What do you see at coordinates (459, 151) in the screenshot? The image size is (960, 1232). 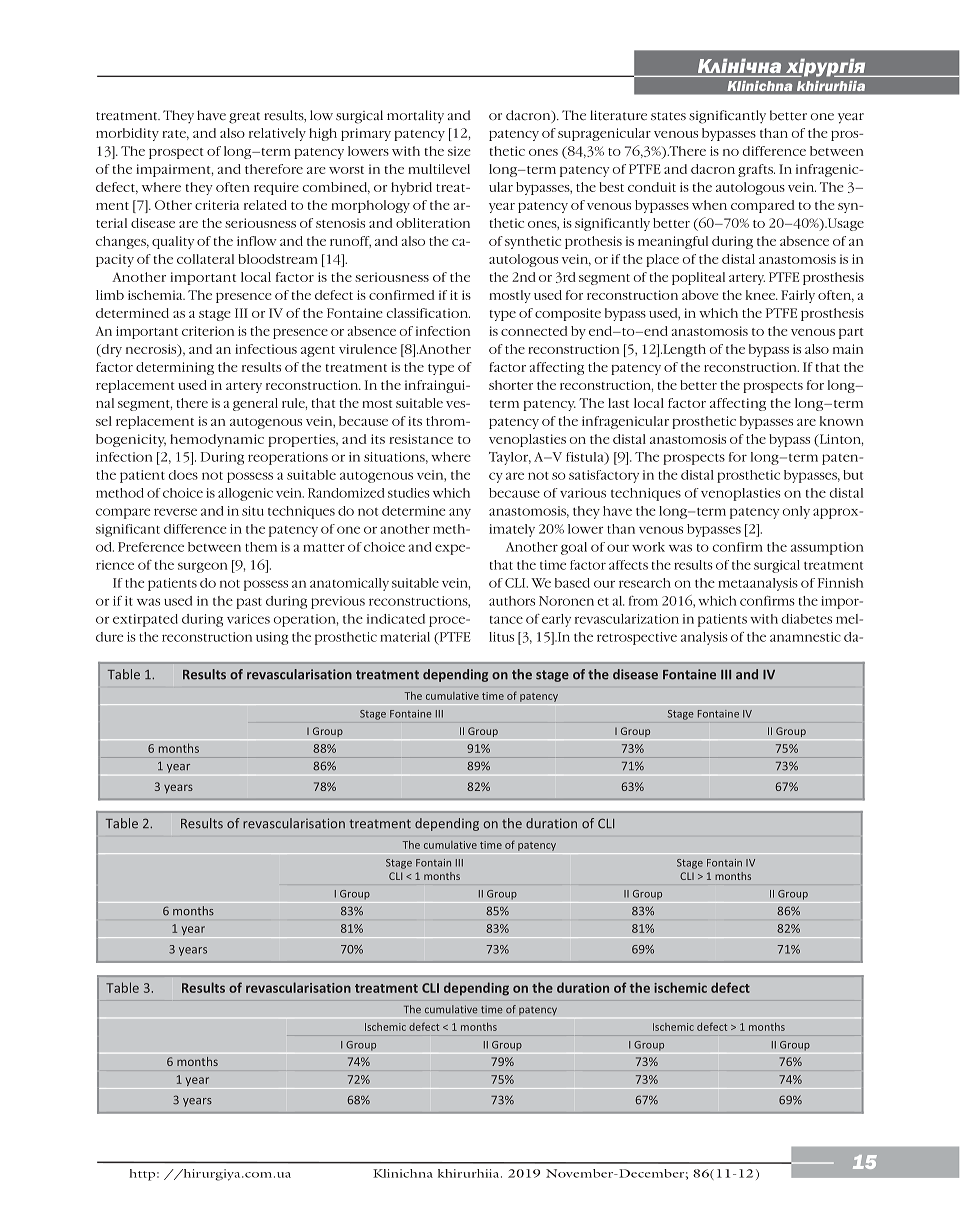 I see `size` at bounding box center [459, 151].
